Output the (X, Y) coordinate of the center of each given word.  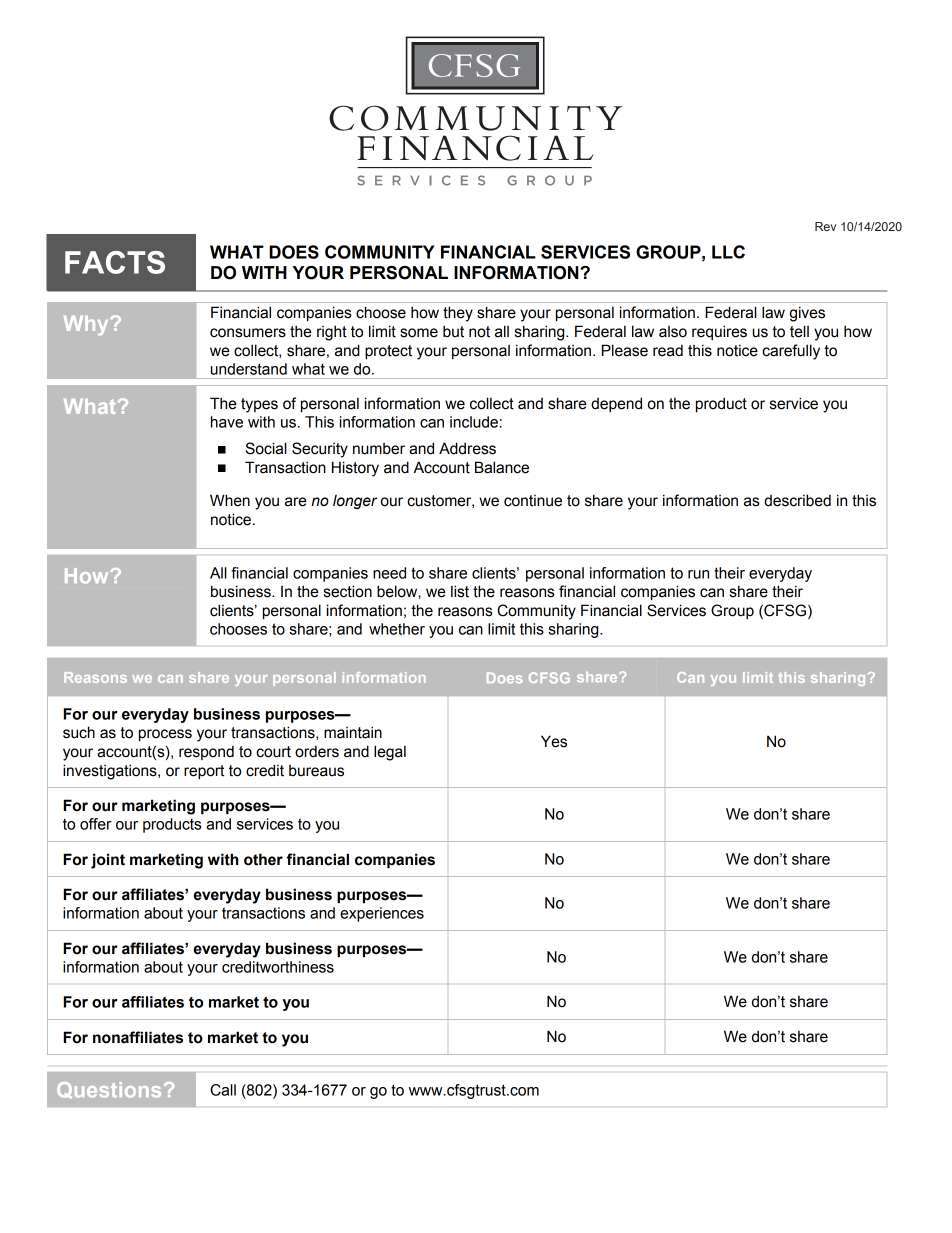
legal (390, 753)
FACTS (115, 262)
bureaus (316, 771)
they (458, 314)
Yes (554, 741)
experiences (382, 914)
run (698, 574)
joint (108, 861)
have (227, 422)
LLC (728, 252)
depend (616, 404)
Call (223, 1090)
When (230, 500)
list (460, 591)
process (165, 735)
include (474, 422)
